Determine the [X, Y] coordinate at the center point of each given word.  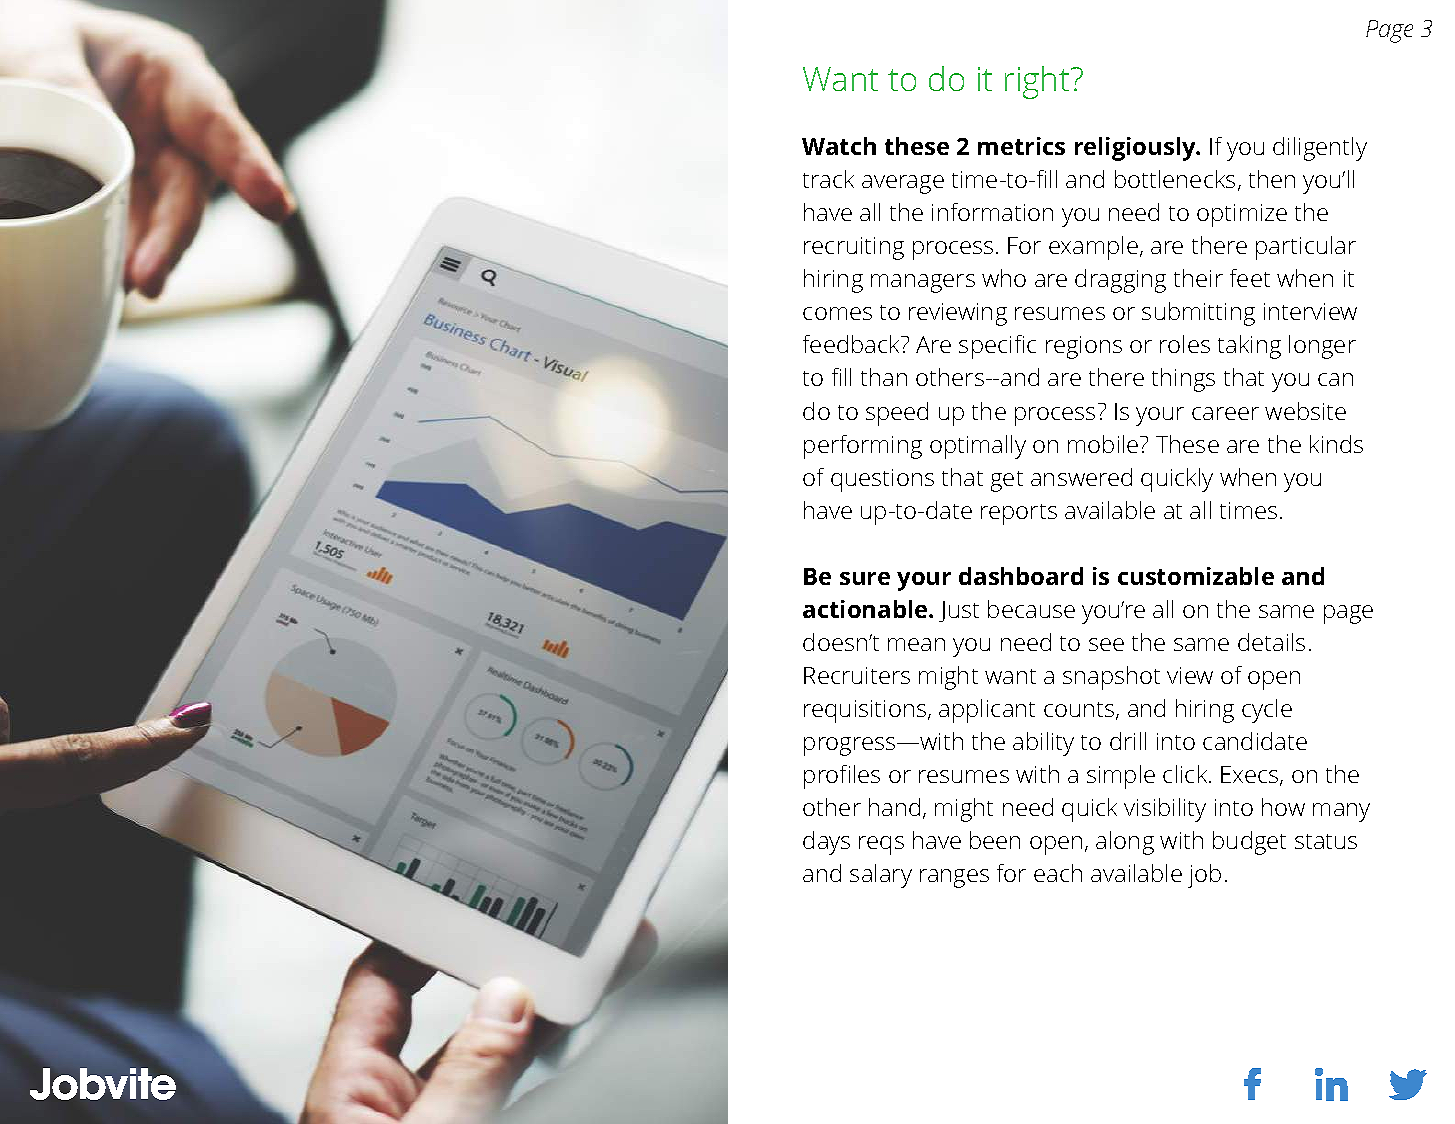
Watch [839, 146]
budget [1249, 843]
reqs [881, 845]
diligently [1320, 149]
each [1058, 873]
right [1038, 82]
